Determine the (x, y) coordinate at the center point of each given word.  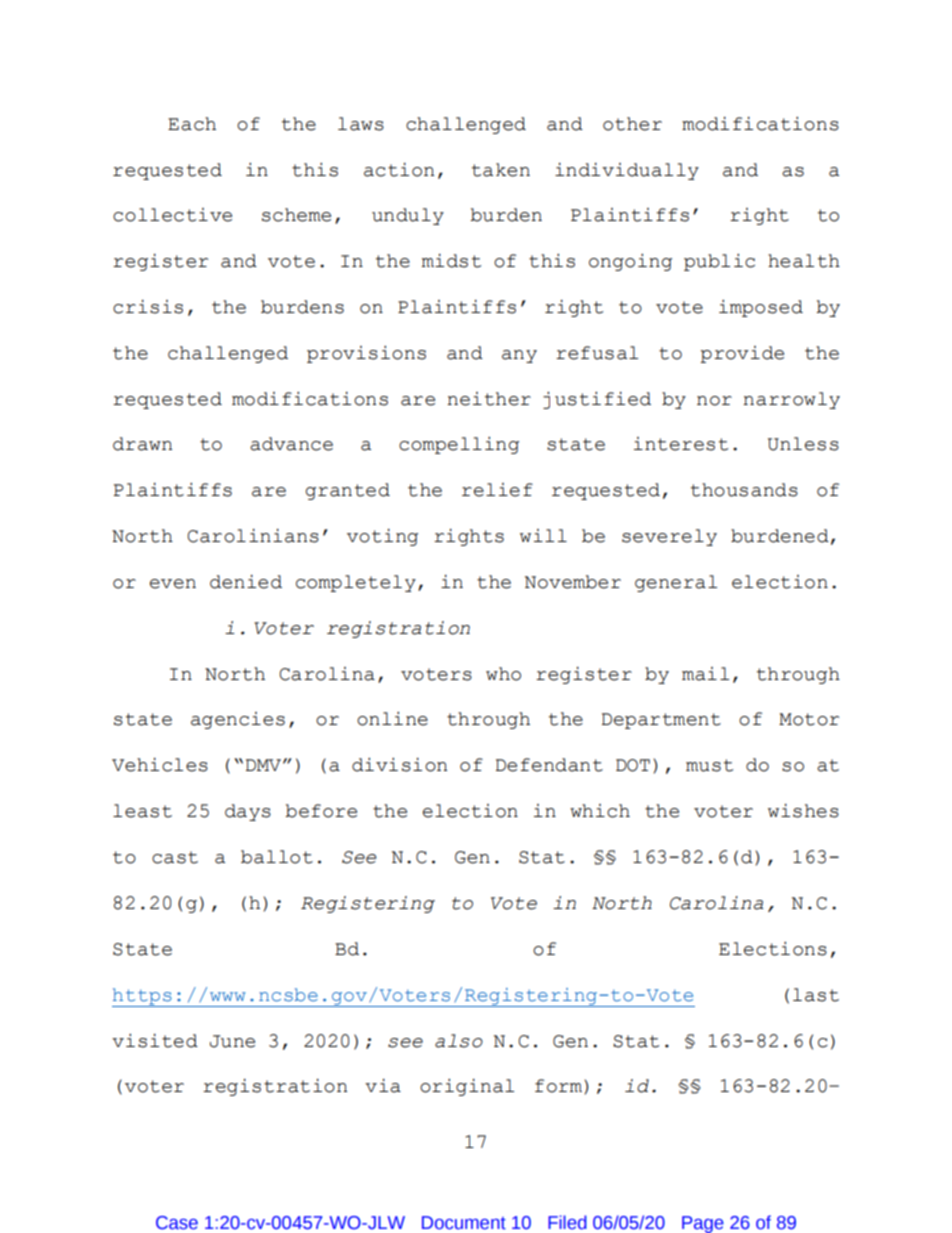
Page (703, 1224)
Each (192, 124)
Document (464, 1223)
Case (177, 1223)
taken (501, 170)
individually (627, 171)
